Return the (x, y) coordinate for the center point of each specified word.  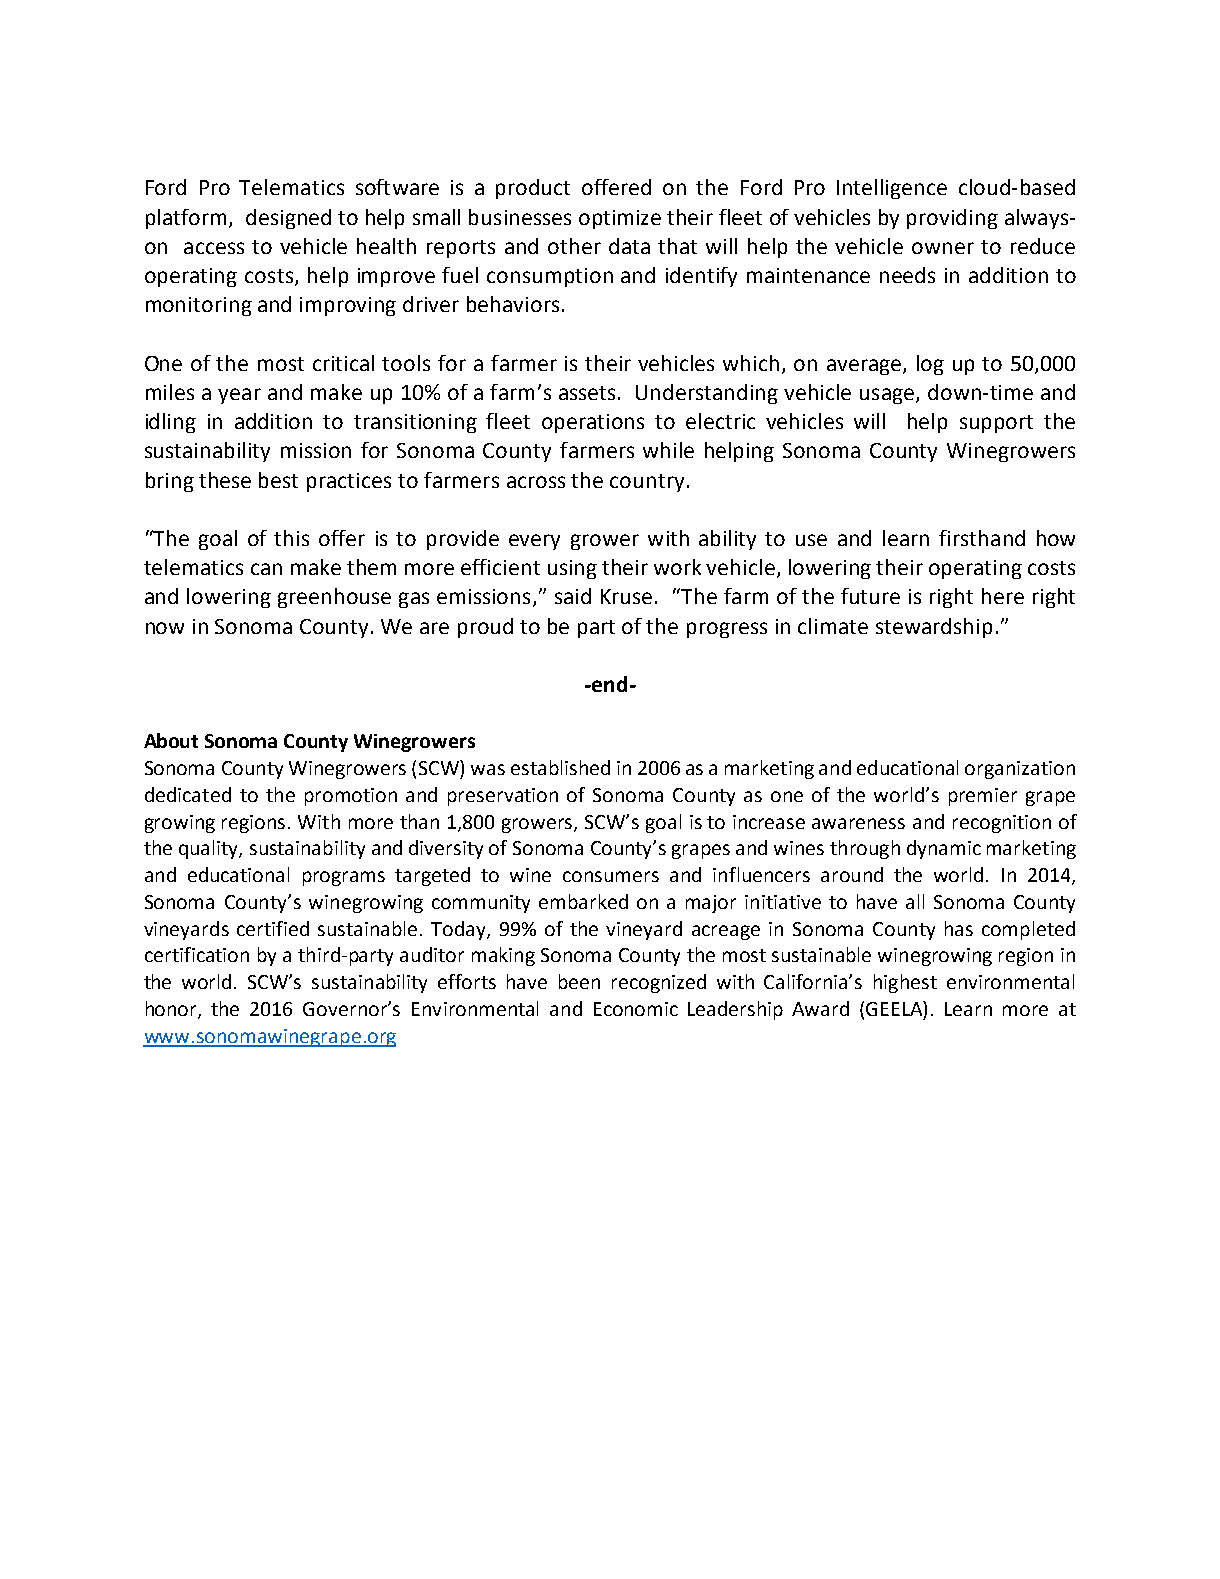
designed (288, 219)
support (996, 424)
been (579, 981)
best (278, 480)
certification (197, 954)
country (647, 483)
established (560, 767)
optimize (620, 219)
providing (952, 219)
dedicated (188, 794)
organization (1020, 770)
